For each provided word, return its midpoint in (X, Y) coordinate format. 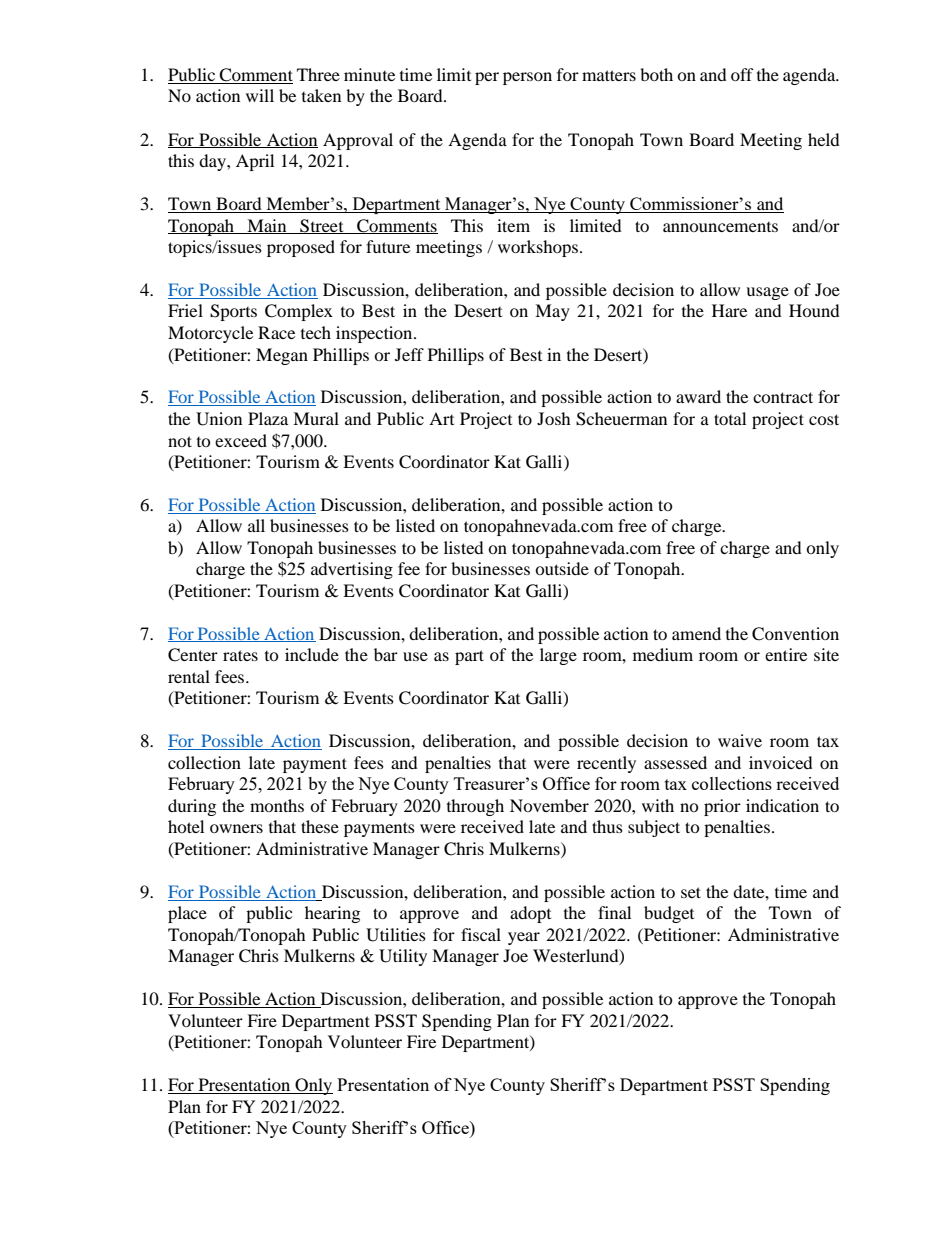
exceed (241, 440)
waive (740, 740)
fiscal (481, 934)
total (730, 418)
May (552, 312)
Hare (729, 310)
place (187, 914)
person (527, 78)
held (824, 139)
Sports (233, 312)
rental (189, 676)
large (558, 656)
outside (562, 568)
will (260, 95)
